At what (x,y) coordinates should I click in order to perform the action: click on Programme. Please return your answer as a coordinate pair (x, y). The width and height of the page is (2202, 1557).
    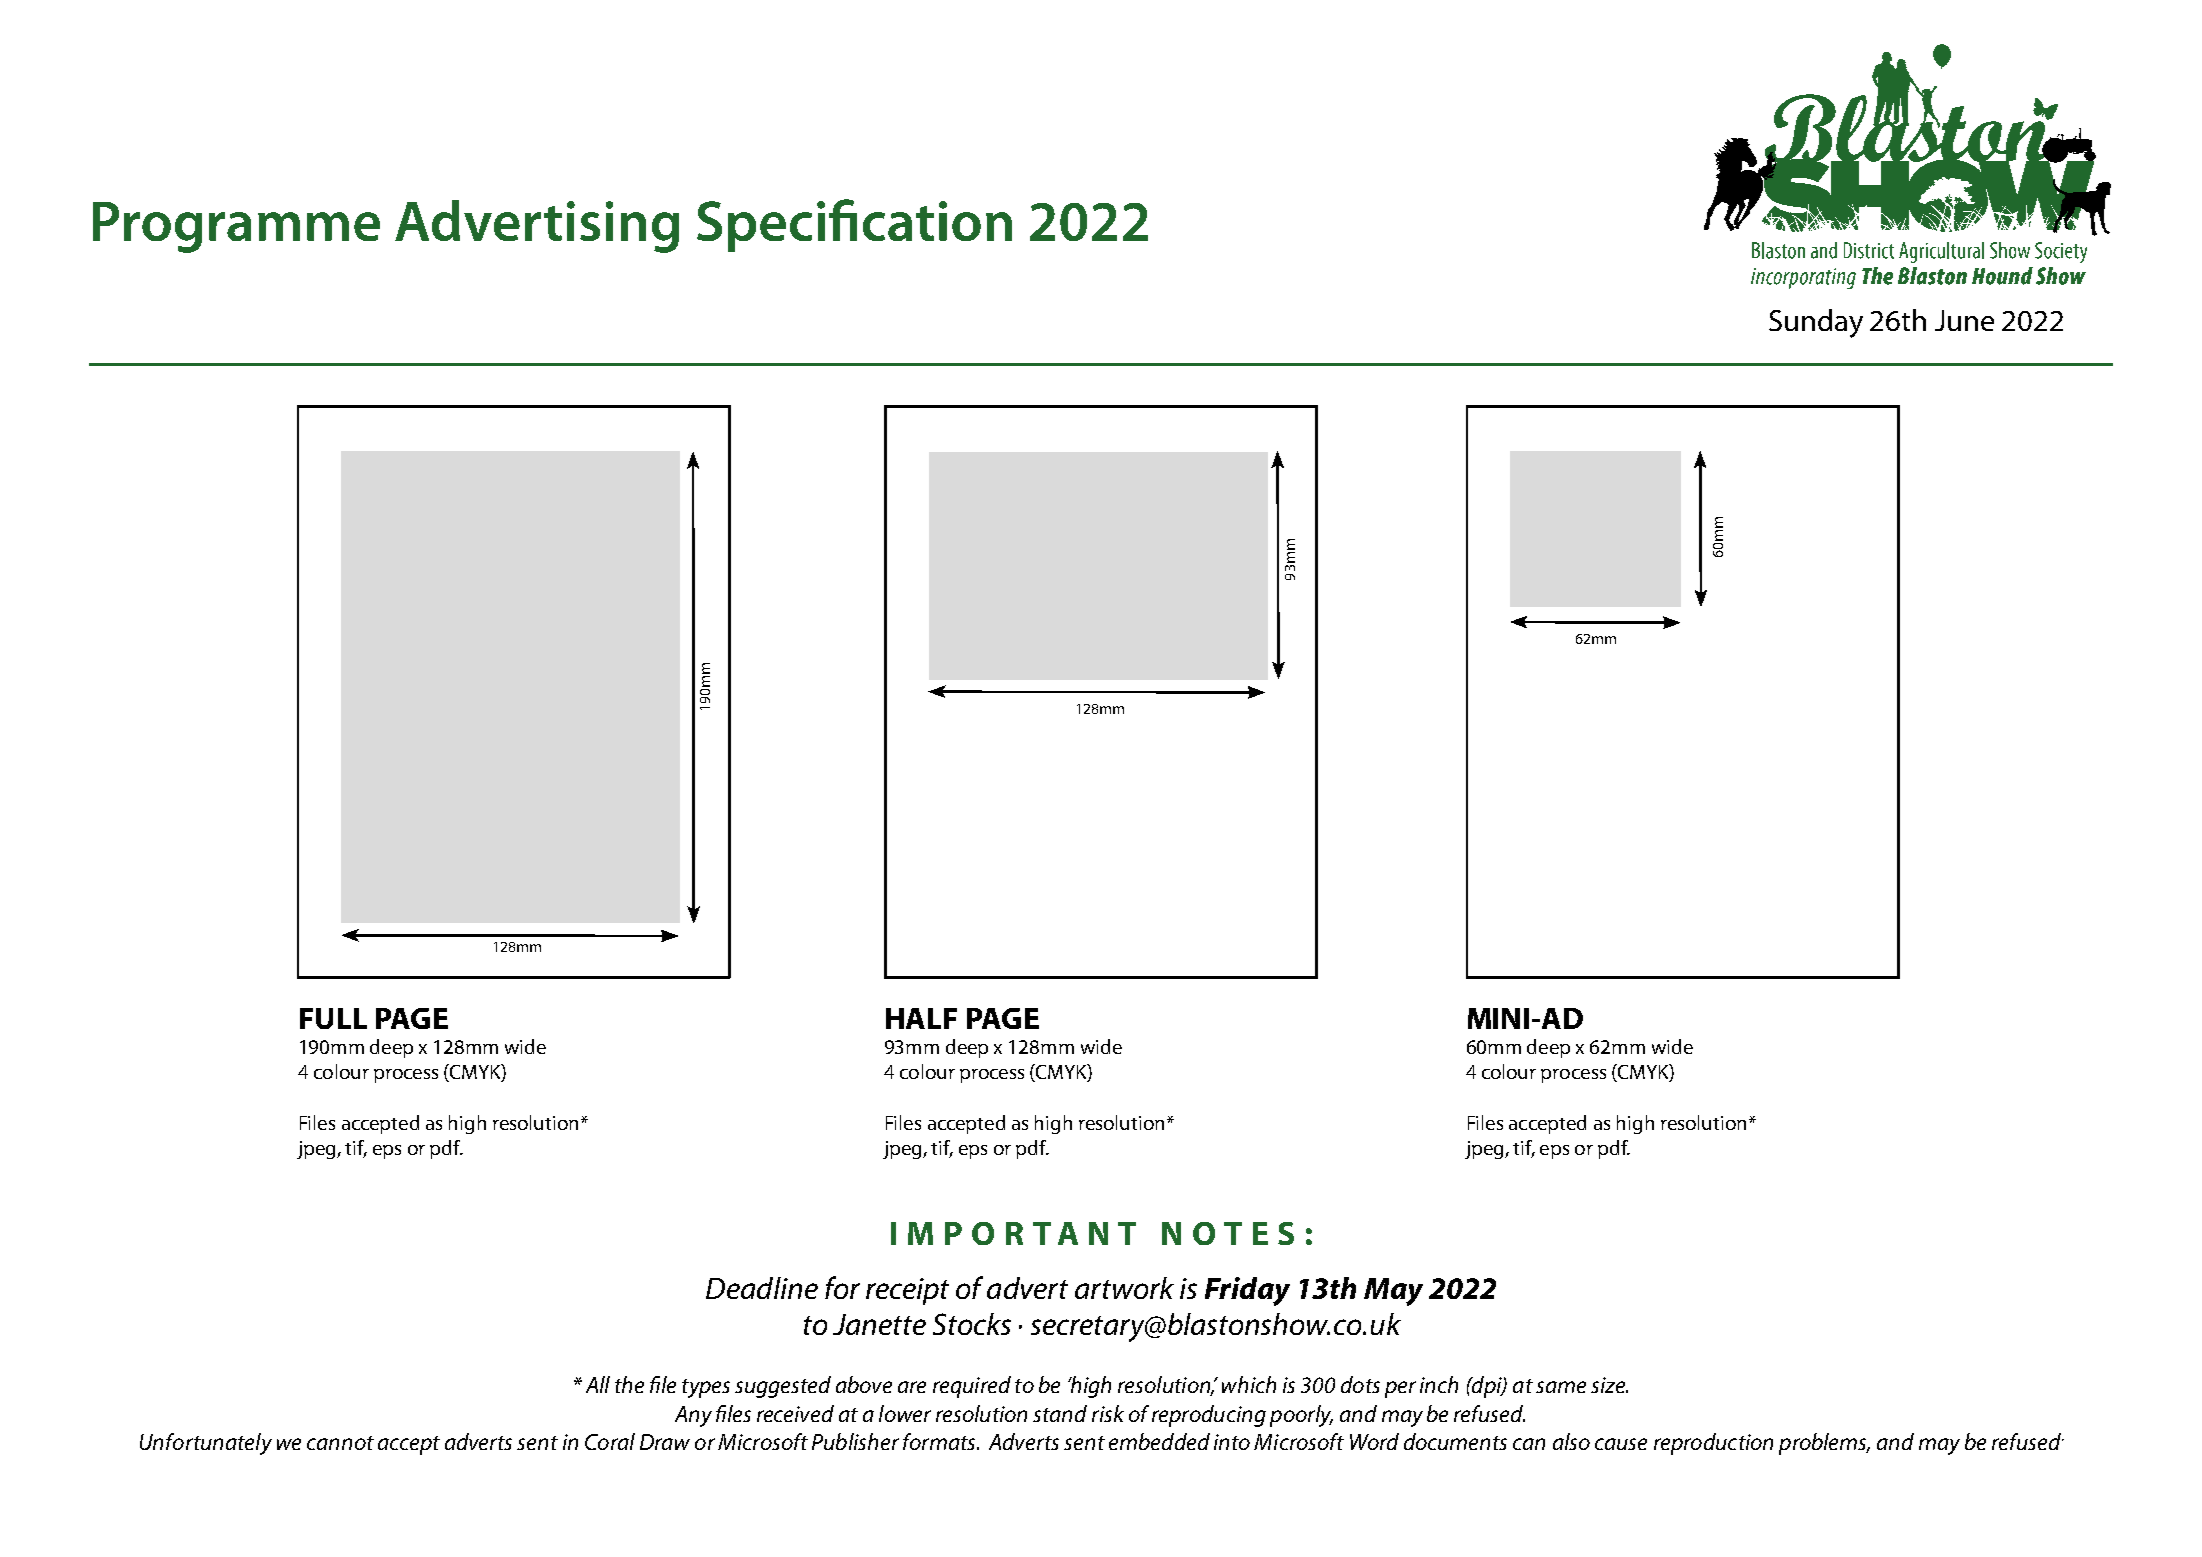
    Looking at the image, I should click on (236, 227).
